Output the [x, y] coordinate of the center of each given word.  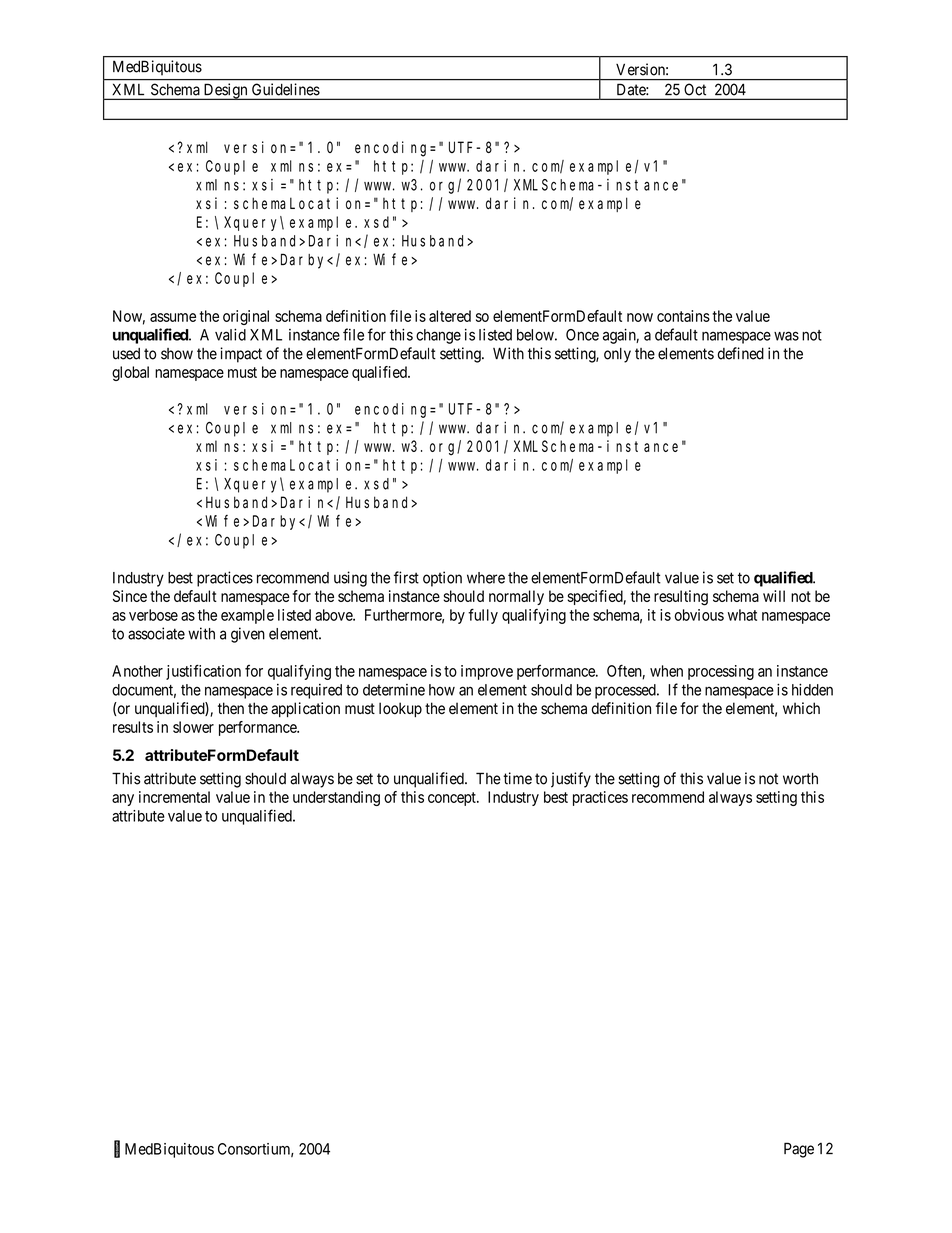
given [248, 635]
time [517, 778]
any [123, 800]
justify [571, 780]
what [742, 615]
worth [800, 779]
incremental [174, 797]
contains [683, 316]
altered [450, 316]
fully [483, 616]
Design [225, 91]
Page [799, 1150]
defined [741, 353]
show [177, 354]
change [438, 336]
